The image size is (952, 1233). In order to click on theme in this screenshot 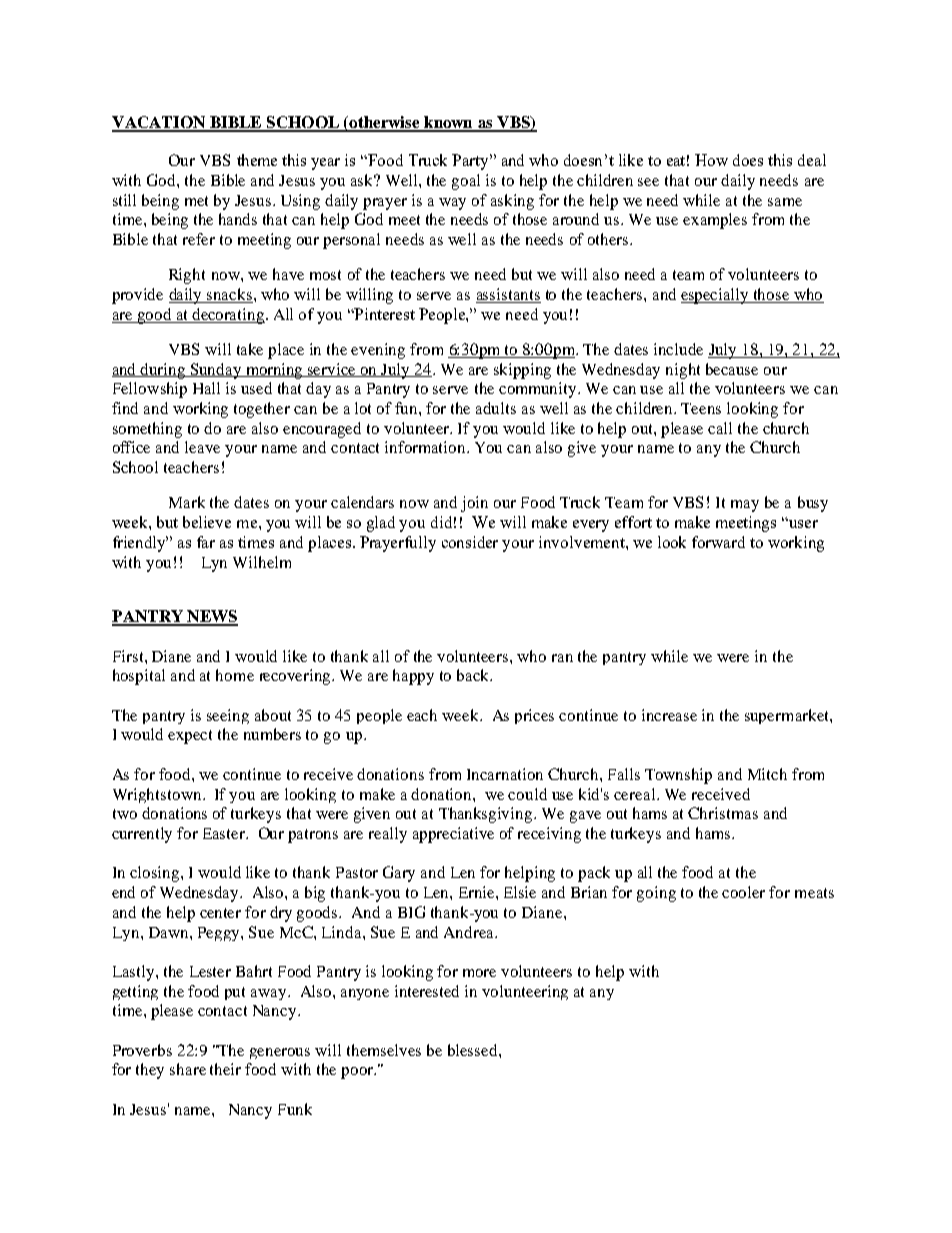, I will do `click(257, 160)`.
